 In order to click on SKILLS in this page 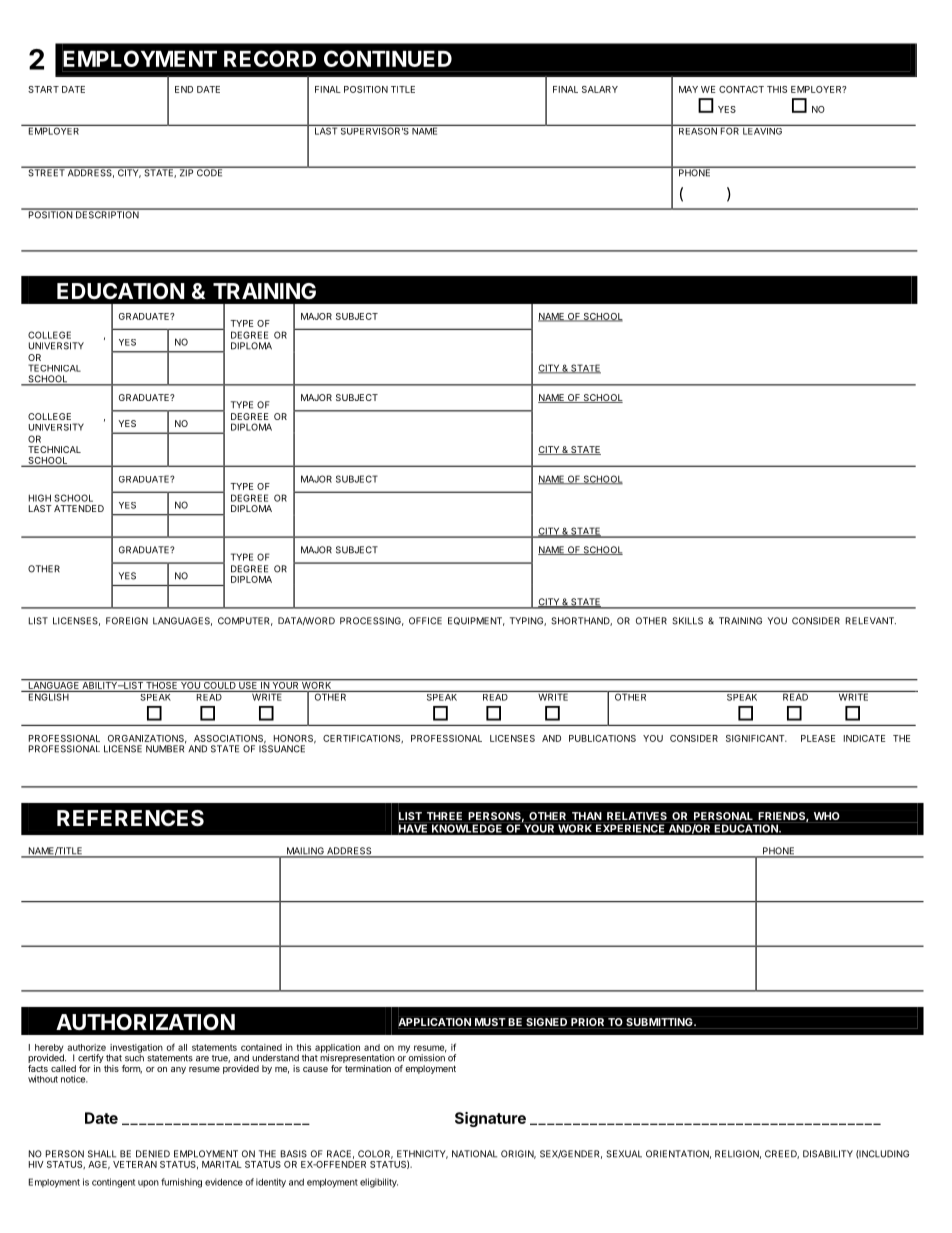, I will do `click(687, 621)`.
